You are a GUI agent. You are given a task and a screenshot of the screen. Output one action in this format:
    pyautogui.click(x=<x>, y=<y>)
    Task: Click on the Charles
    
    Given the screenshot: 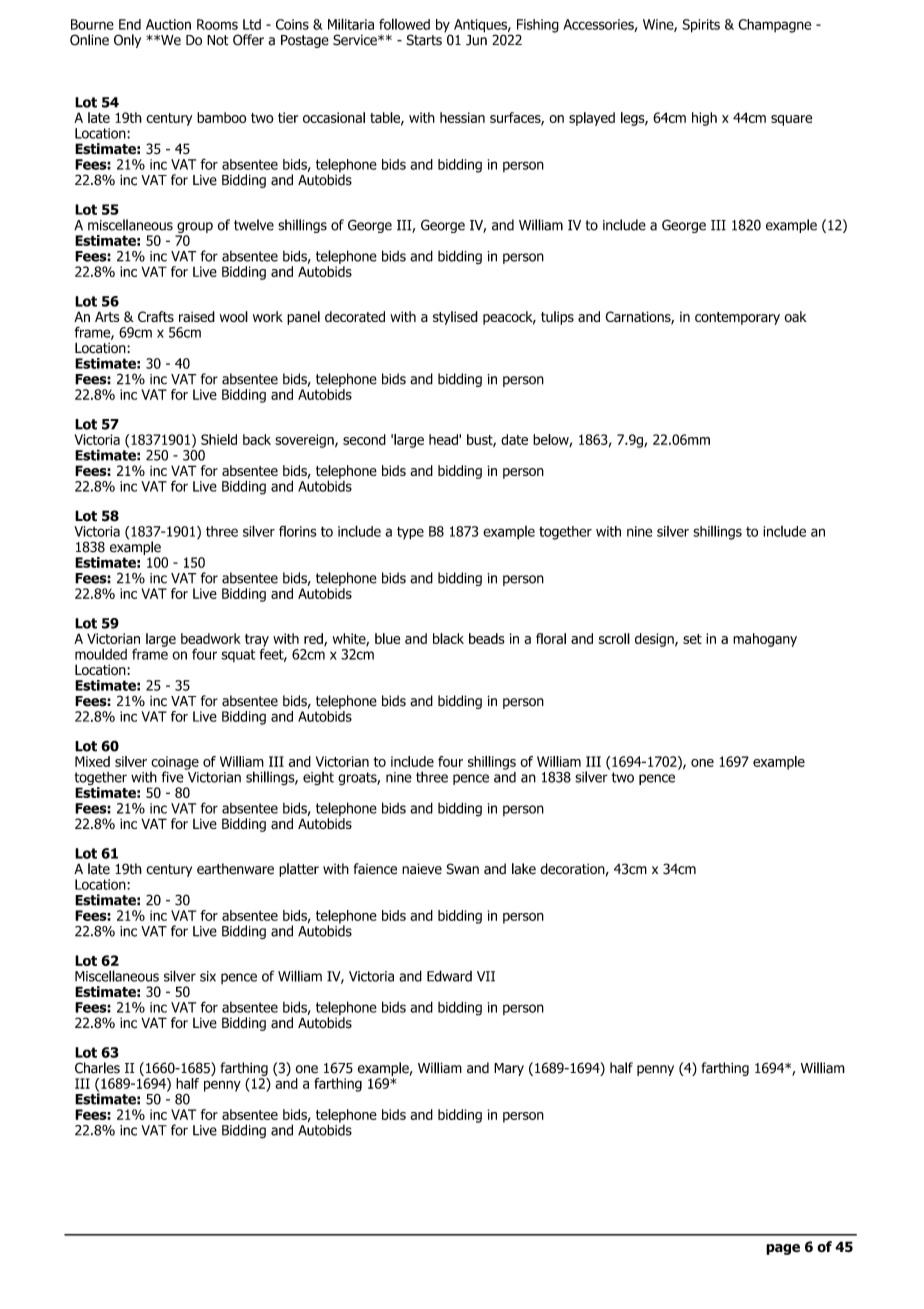 What is the action you would take?
    pyautogui.click(x=97, y=1068)
